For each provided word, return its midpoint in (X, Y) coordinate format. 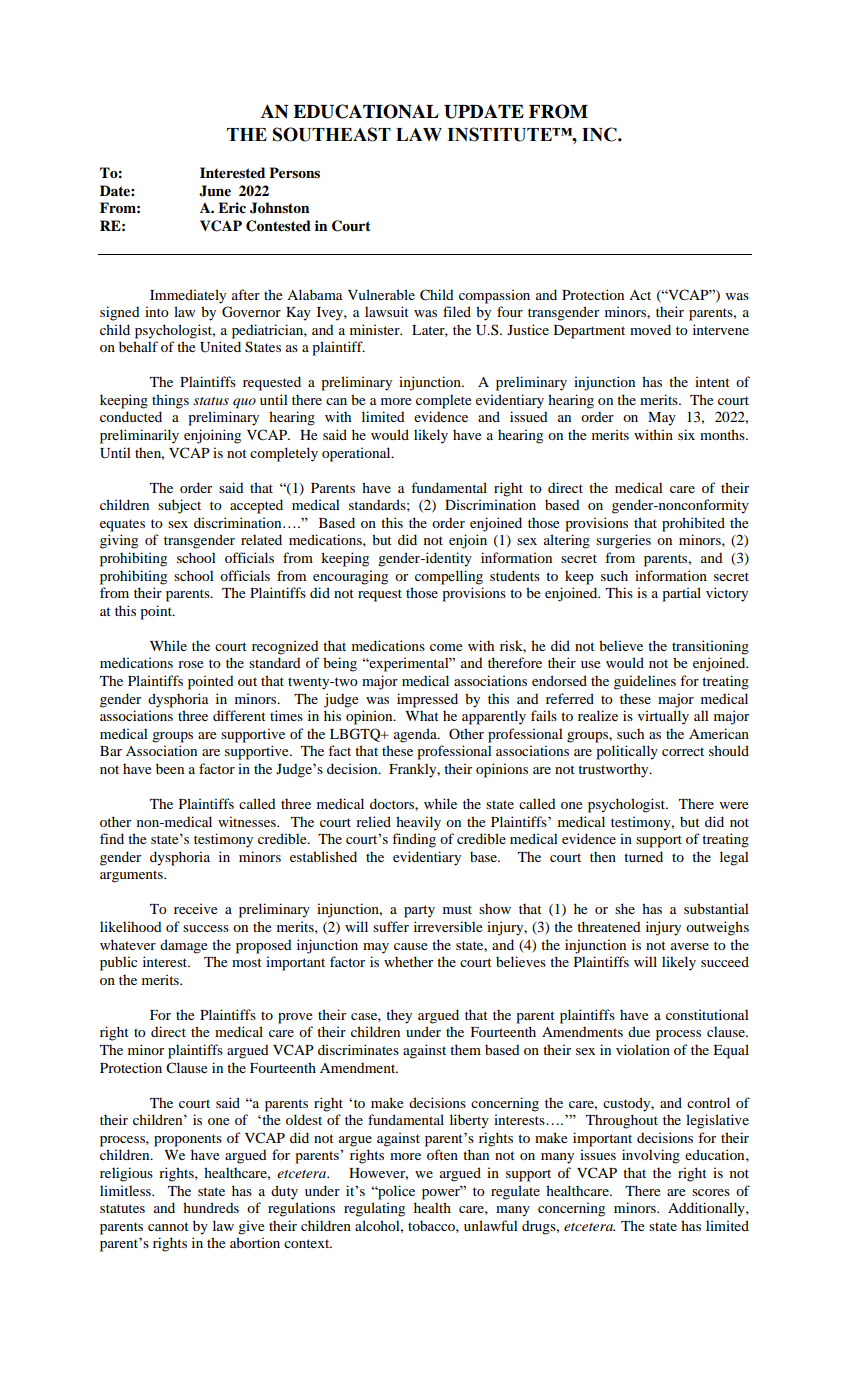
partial (681, 594)
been (170, 768)
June (215, 191)
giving (119, 541)
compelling (449, 577)
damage (183, 946)
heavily (418, 823)
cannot (168, 1226)
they (399, 1016)
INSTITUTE (500, 134)
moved (650, 329)
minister (376, 329)
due (639, 1031)
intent (712, 381)
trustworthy (614, 770)
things (170, 401)
